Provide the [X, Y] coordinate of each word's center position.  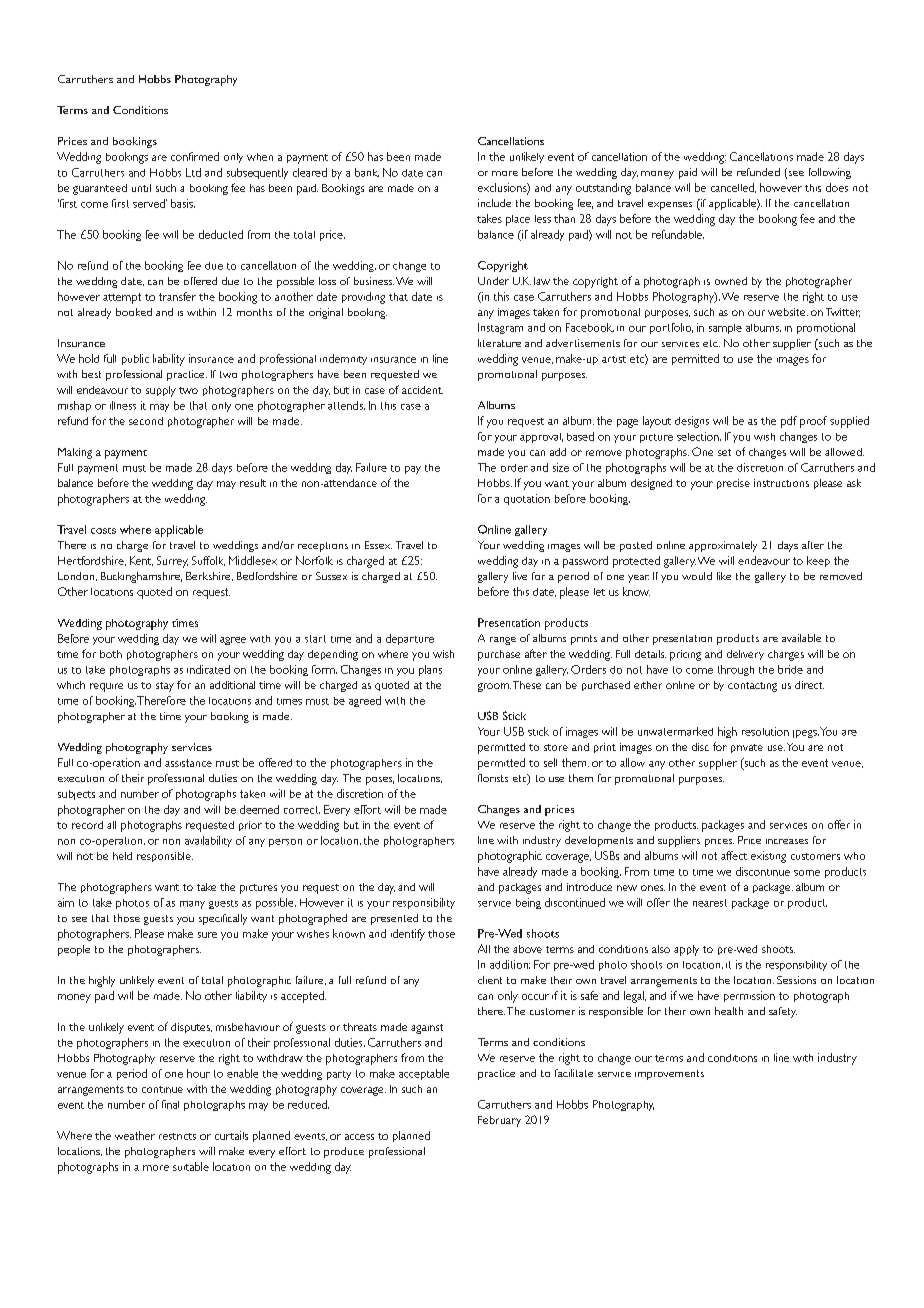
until [141, 188]
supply [161, 391]
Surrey [172, 562]
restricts [177, 1136]
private [747, 748]
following [830, 173]
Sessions [796, 980]
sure [207, 935]
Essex [378, 545]
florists [493, 778]
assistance [188, 763]
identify [408, 935]
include [494, 203]
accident [422, 390]
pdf [789, 422]
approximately [723, 546]
